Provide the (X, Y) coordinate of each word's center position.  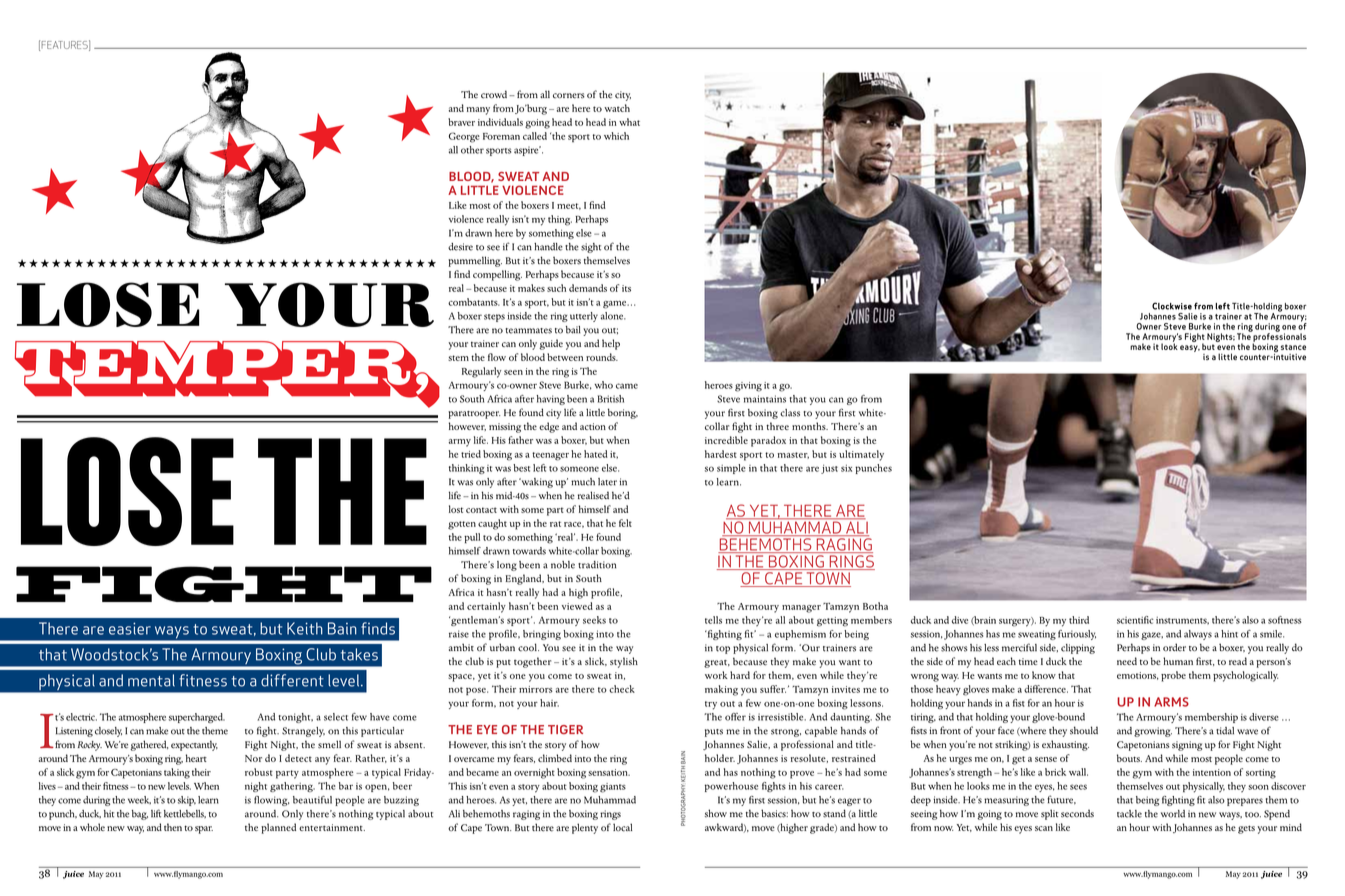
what (629, 122)
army (459, 443)
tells (713, 620)
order (1174, 647)
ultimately (861, 455)
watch (617, 108)
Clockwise (1172, 306)
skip (187, 801)
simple (731, 469)
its (626, 288)
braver (461, 122)
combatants (474, 302)
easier (130, 628)
